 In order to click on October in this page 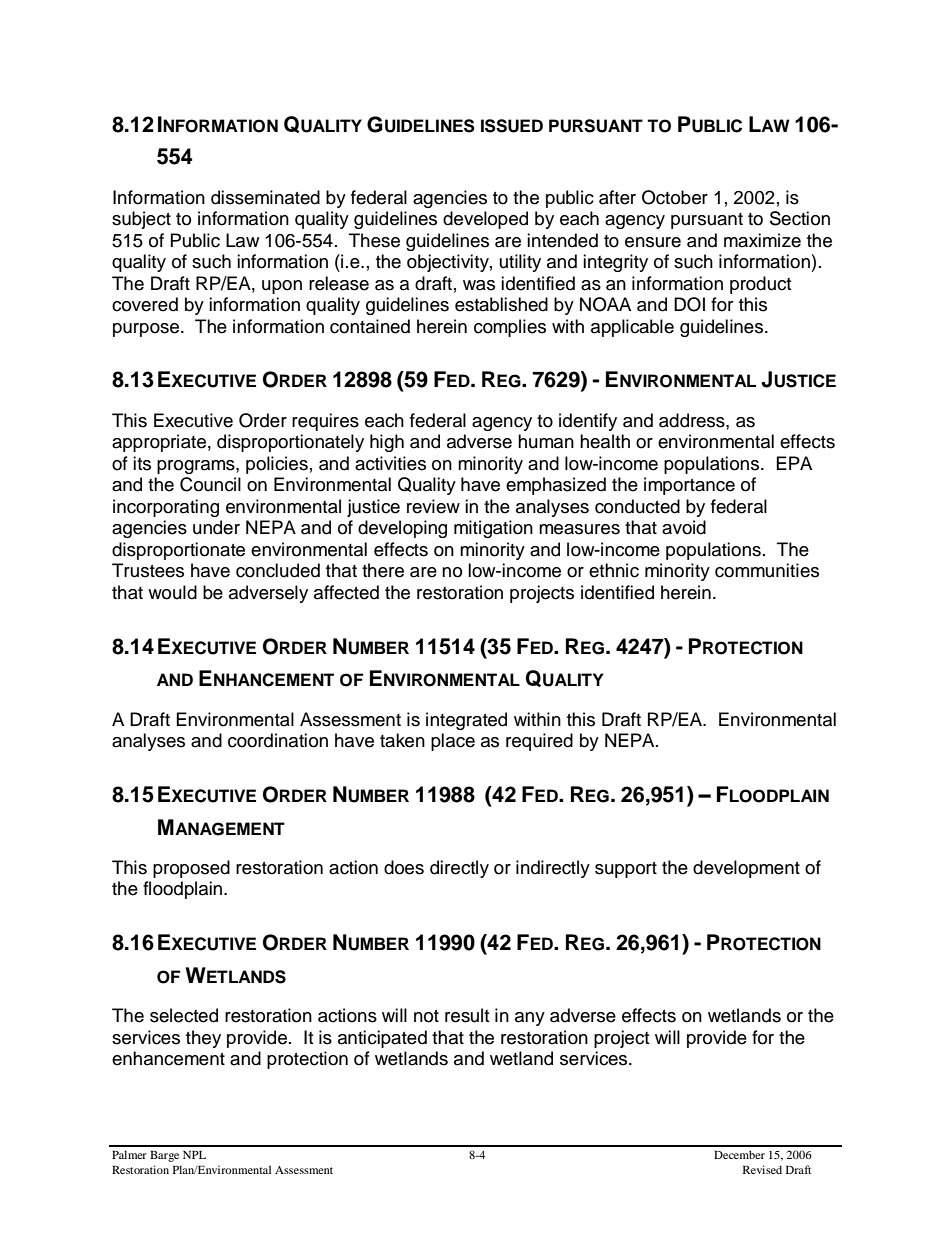, I will do `click(675, 197)`.
